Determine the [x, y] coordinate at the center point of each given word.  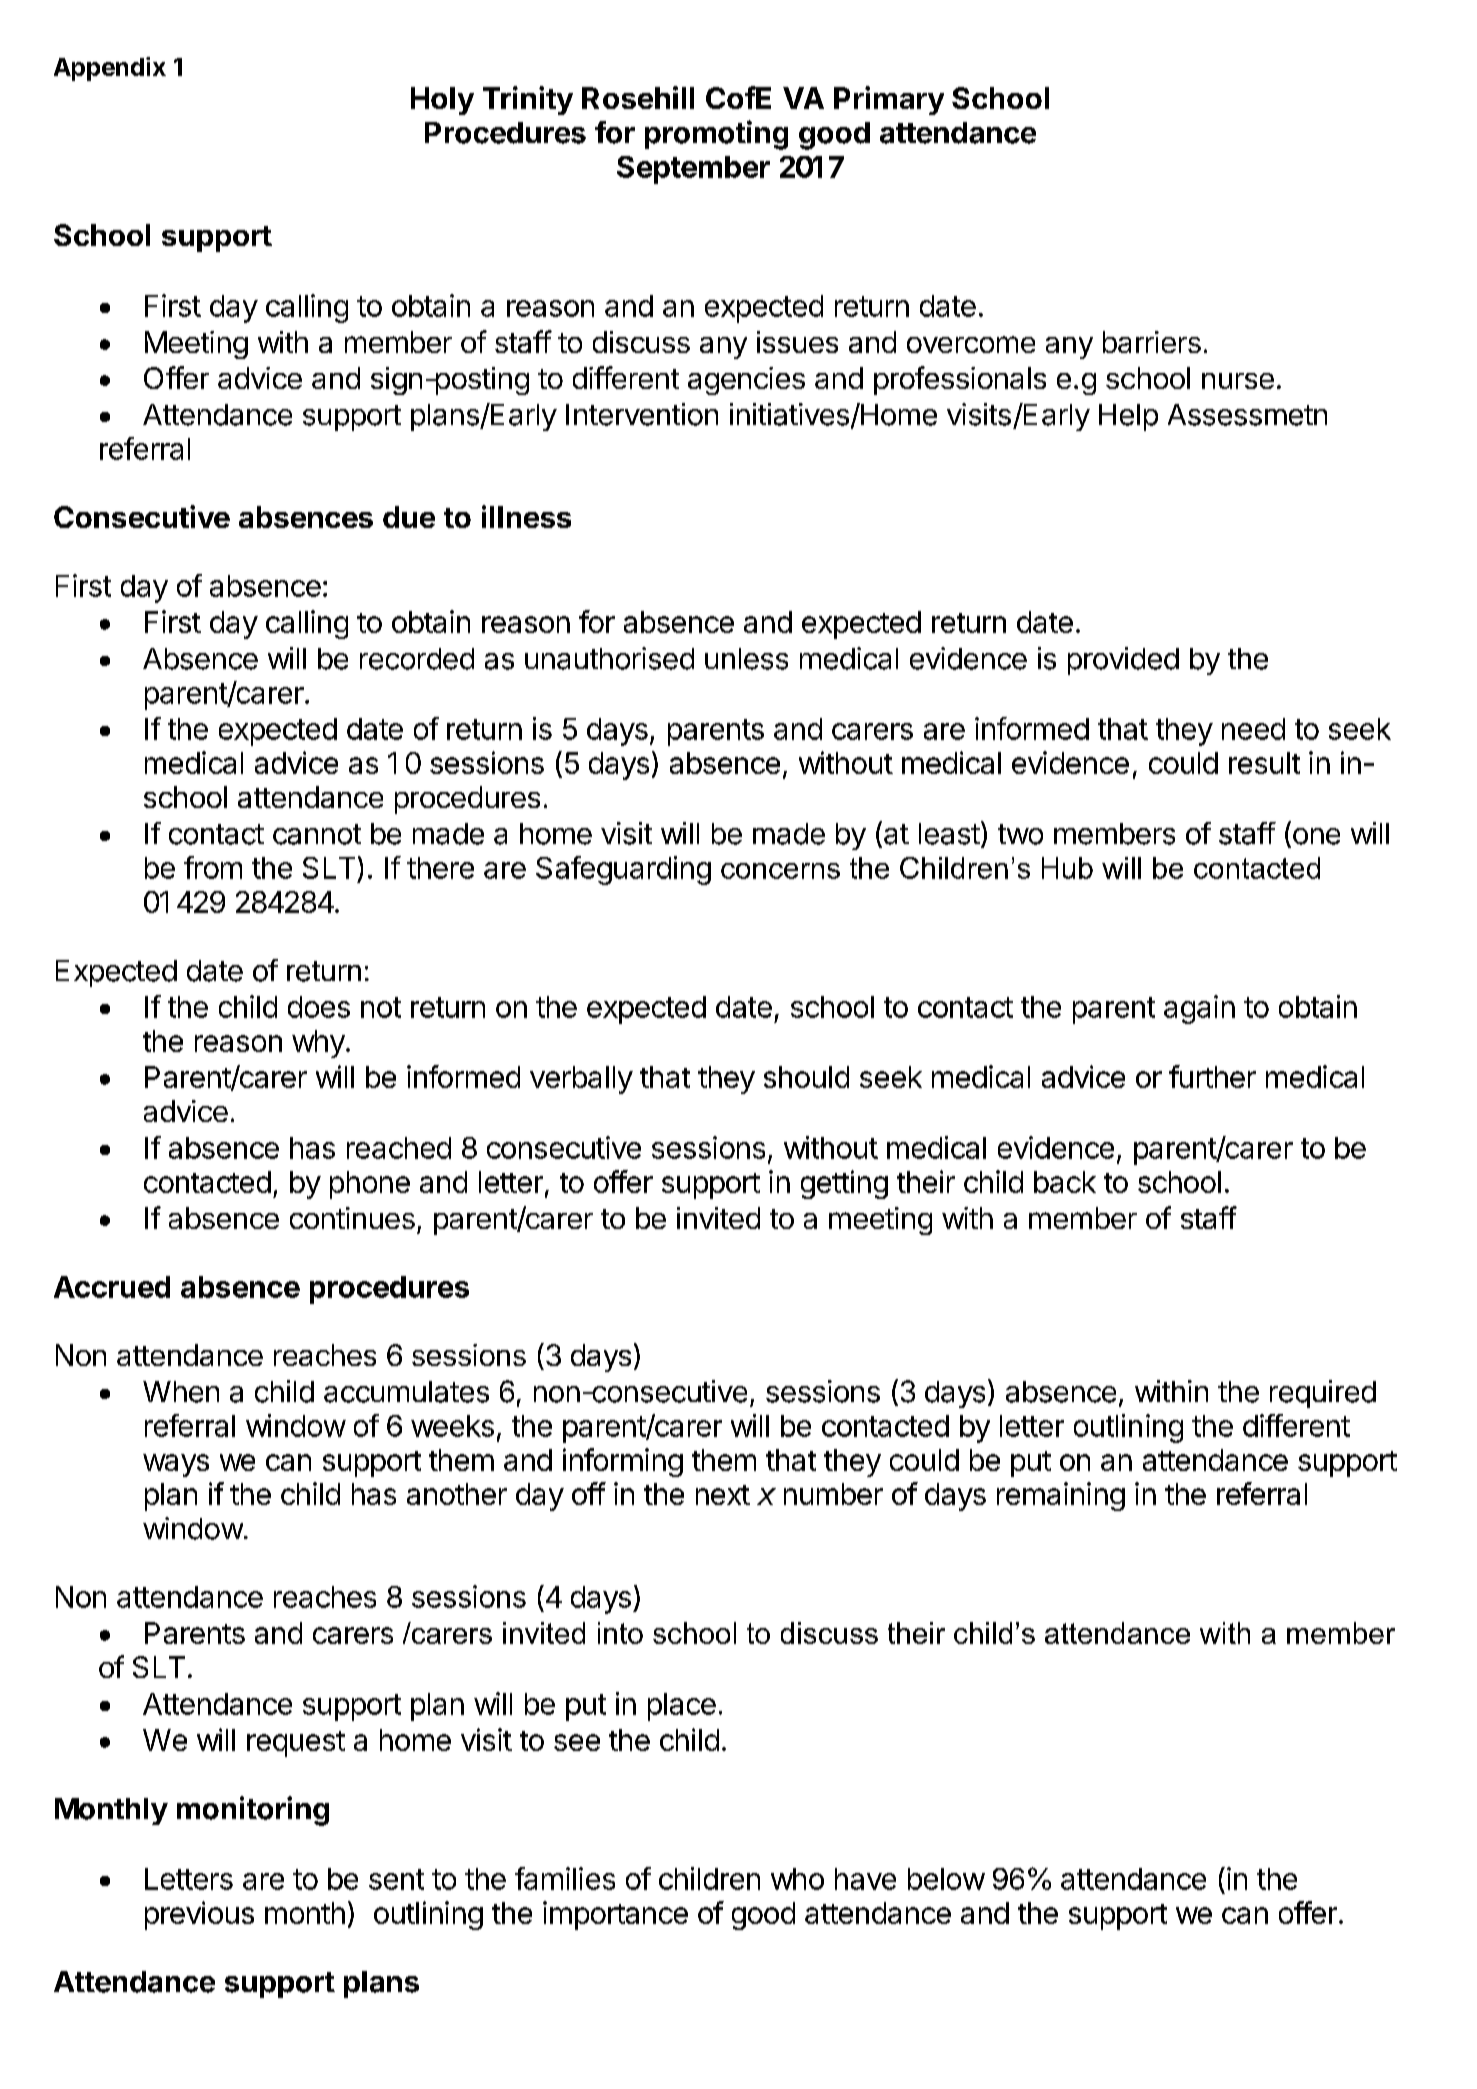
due [409, 517]
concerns [780, 871]
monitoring [253, 1811]
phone [370, 1185]
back [1065, 1182]
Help [1128, 417]
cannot [317, 834]
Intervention [642, 414]
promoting [716, 135]
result [1264, 763]
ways [176, 1465]
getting [844, 1184]
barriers [1152, 342]
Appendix [110, 69]
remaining [1061, 1496]
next [723, 1495]
